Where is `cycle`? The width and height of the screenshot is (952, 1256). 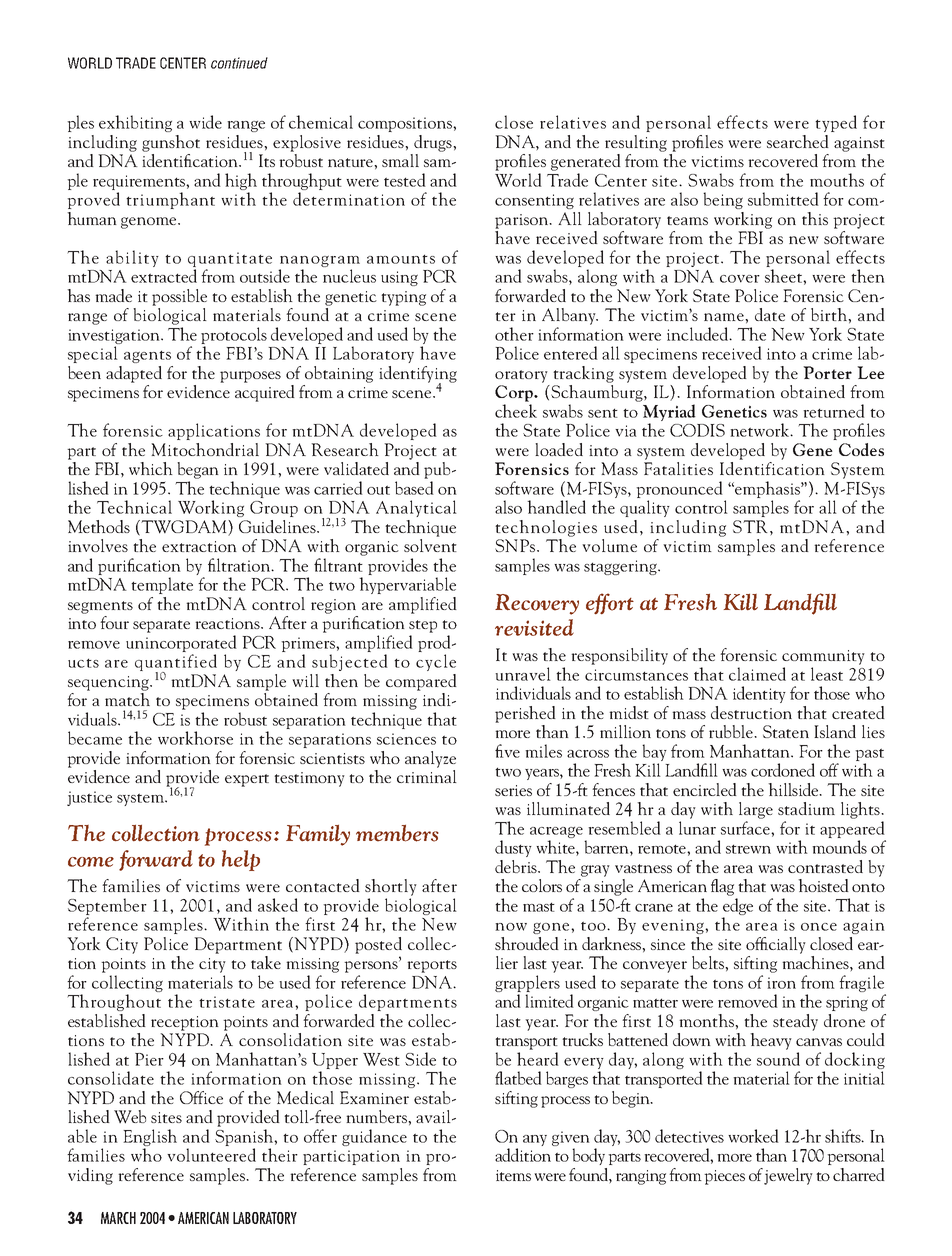
cycle is located at coordinates (436, 662).
